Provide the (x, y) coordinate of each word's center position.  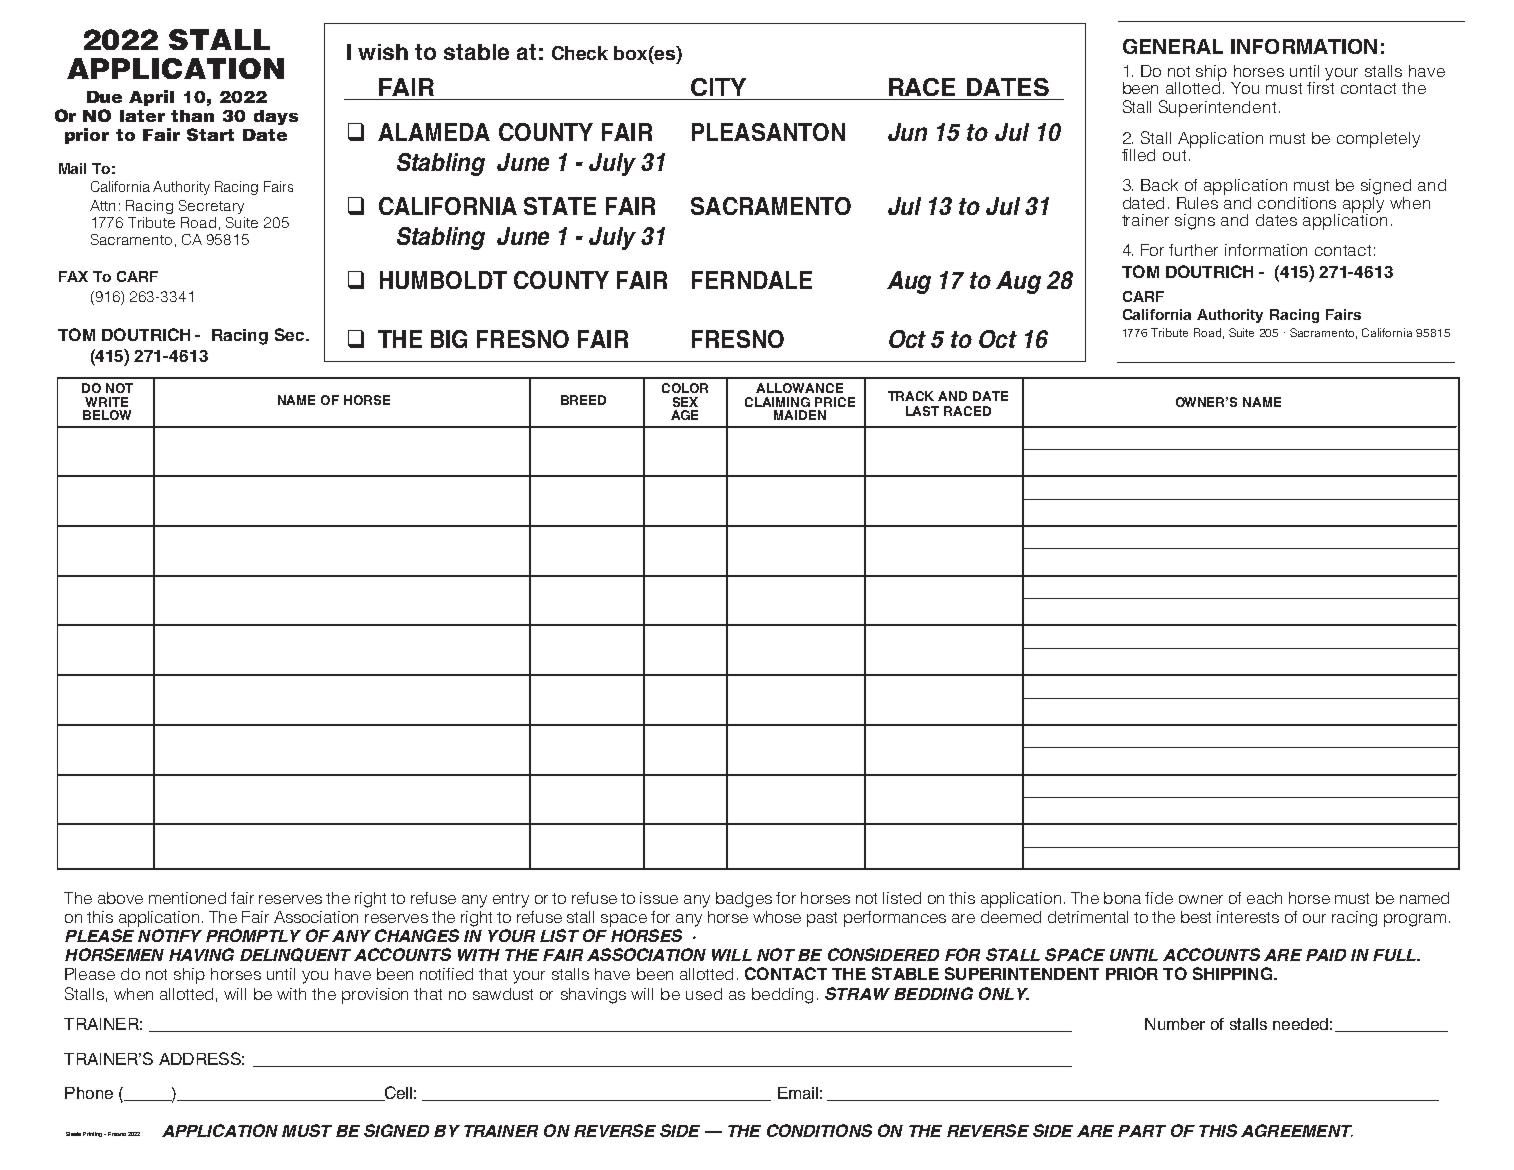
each (1264, 898)
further (1193, 250)
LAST (922, 411)
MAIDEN (800, 415)
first (1320, 86)
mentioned (187, 898)
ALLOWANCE (799, 388)
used (704, 994)
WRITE (106, 402)
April (151, 98)
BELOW (107, 415)
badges (744, 900)
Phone (89, 1093)
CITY (718, 87)
